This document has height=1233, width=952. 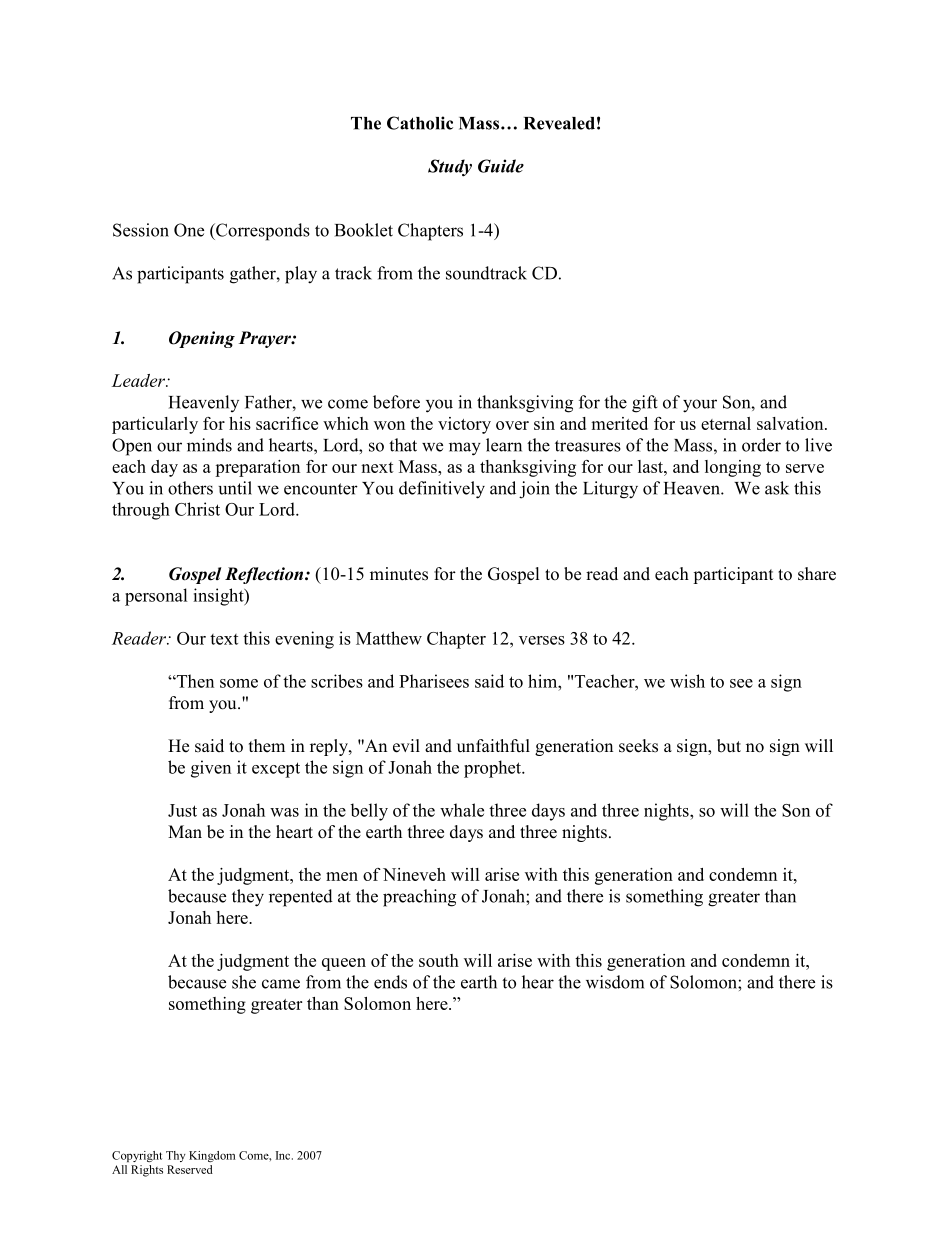 I want to click on wisdom, so click(x=615, y=982).
